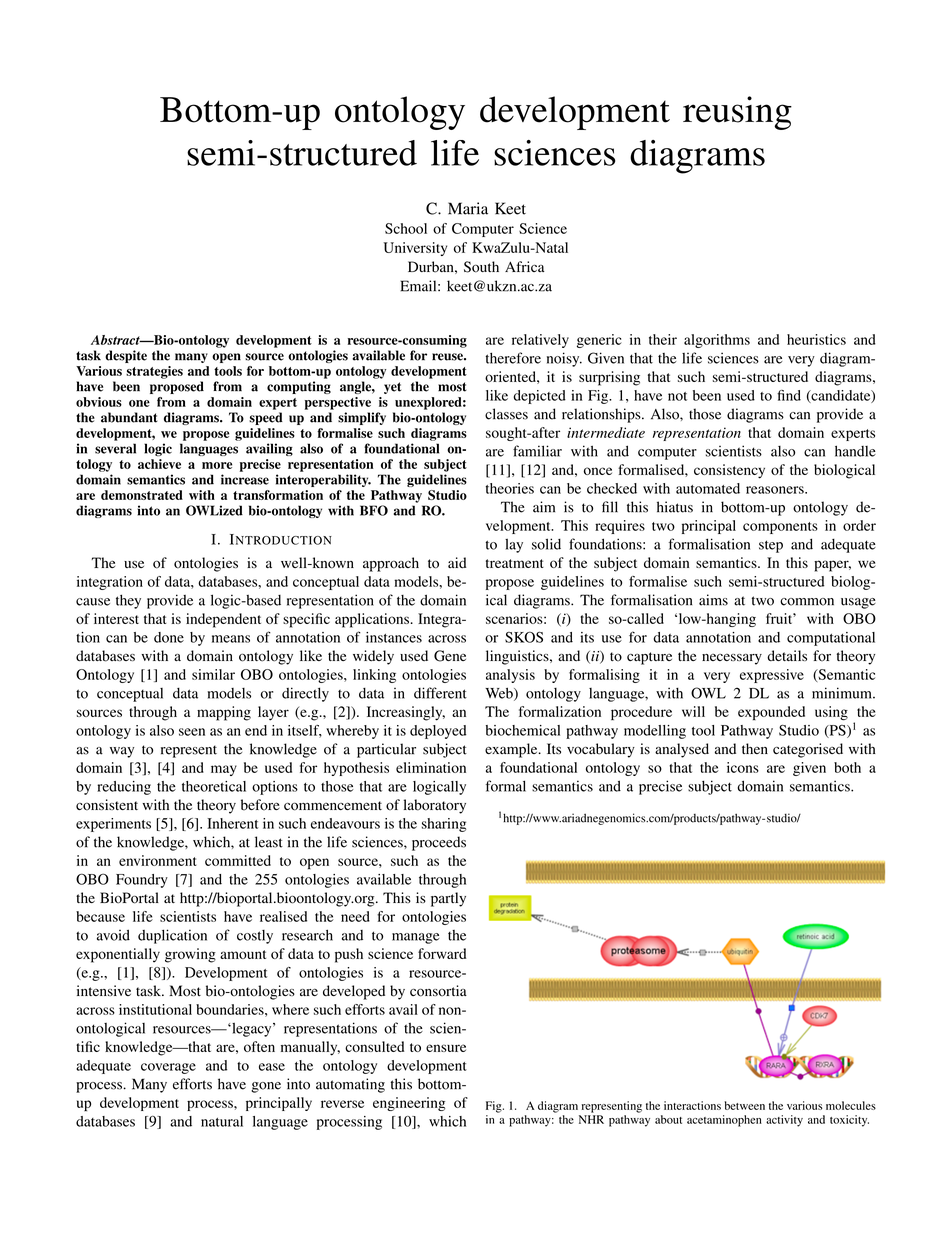  Describe the element at coordinates (168, 1068) in the page. I see `coverage` at that location.
